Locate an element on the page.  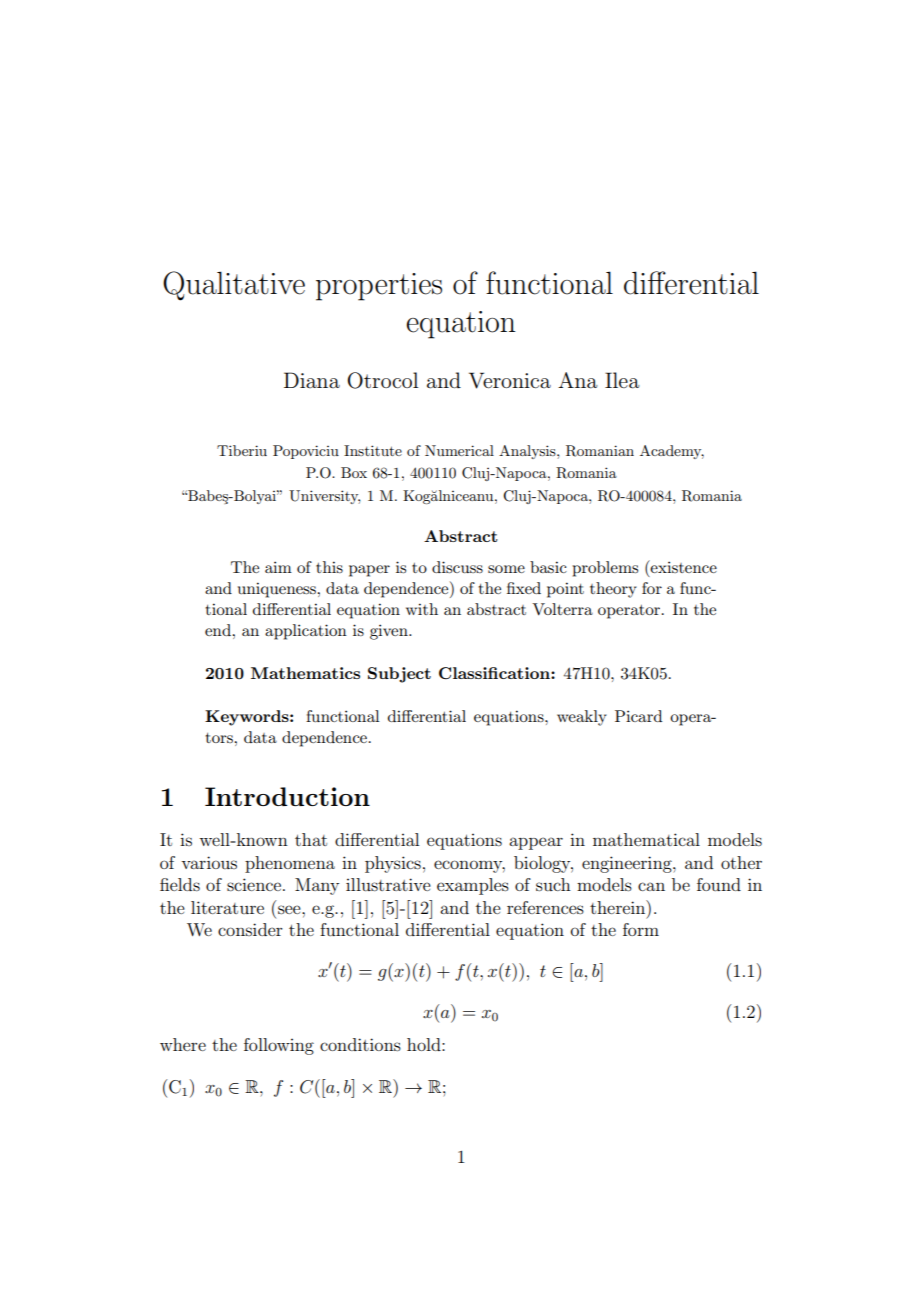
various is located at coordinates (209, 862).
